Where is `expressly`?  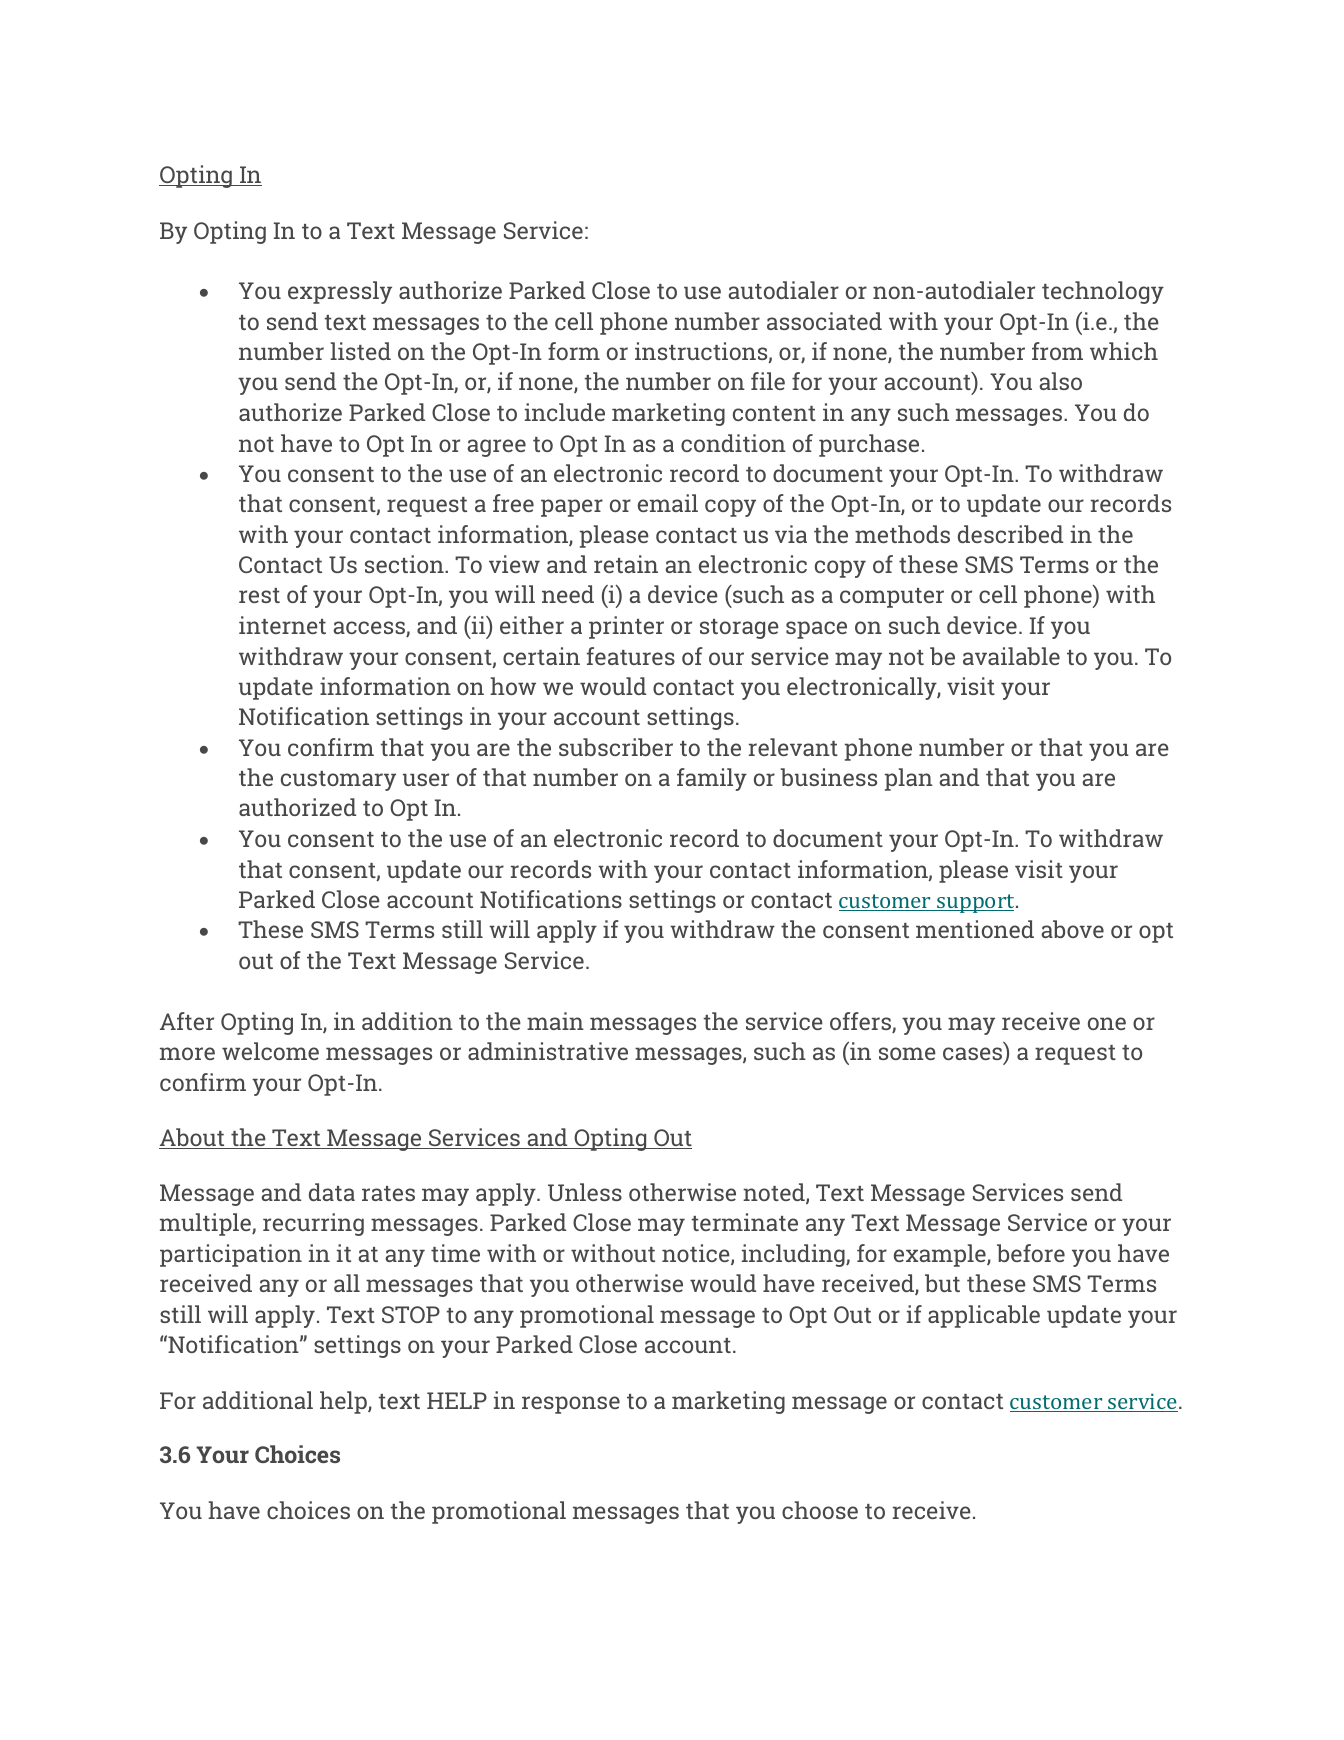 expressly is located at coordinates (340, 292).
